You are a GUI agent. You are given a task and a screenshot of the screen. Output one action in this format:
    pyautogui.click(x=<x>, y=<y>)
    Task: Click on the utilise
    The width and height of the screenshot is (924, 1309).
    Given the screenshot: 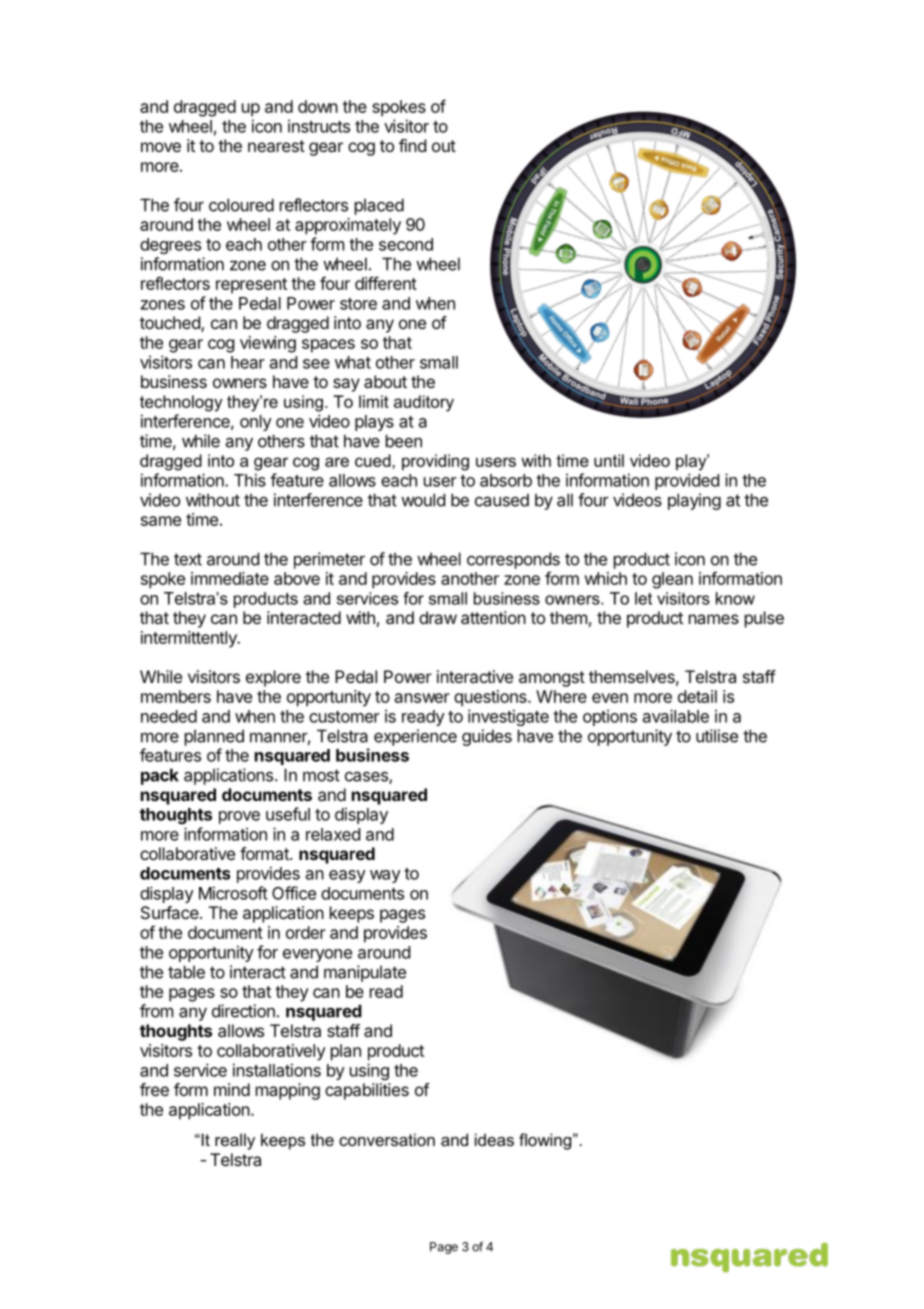 What is the action you would take?
    pyautogui.click(x=717, y=736)
